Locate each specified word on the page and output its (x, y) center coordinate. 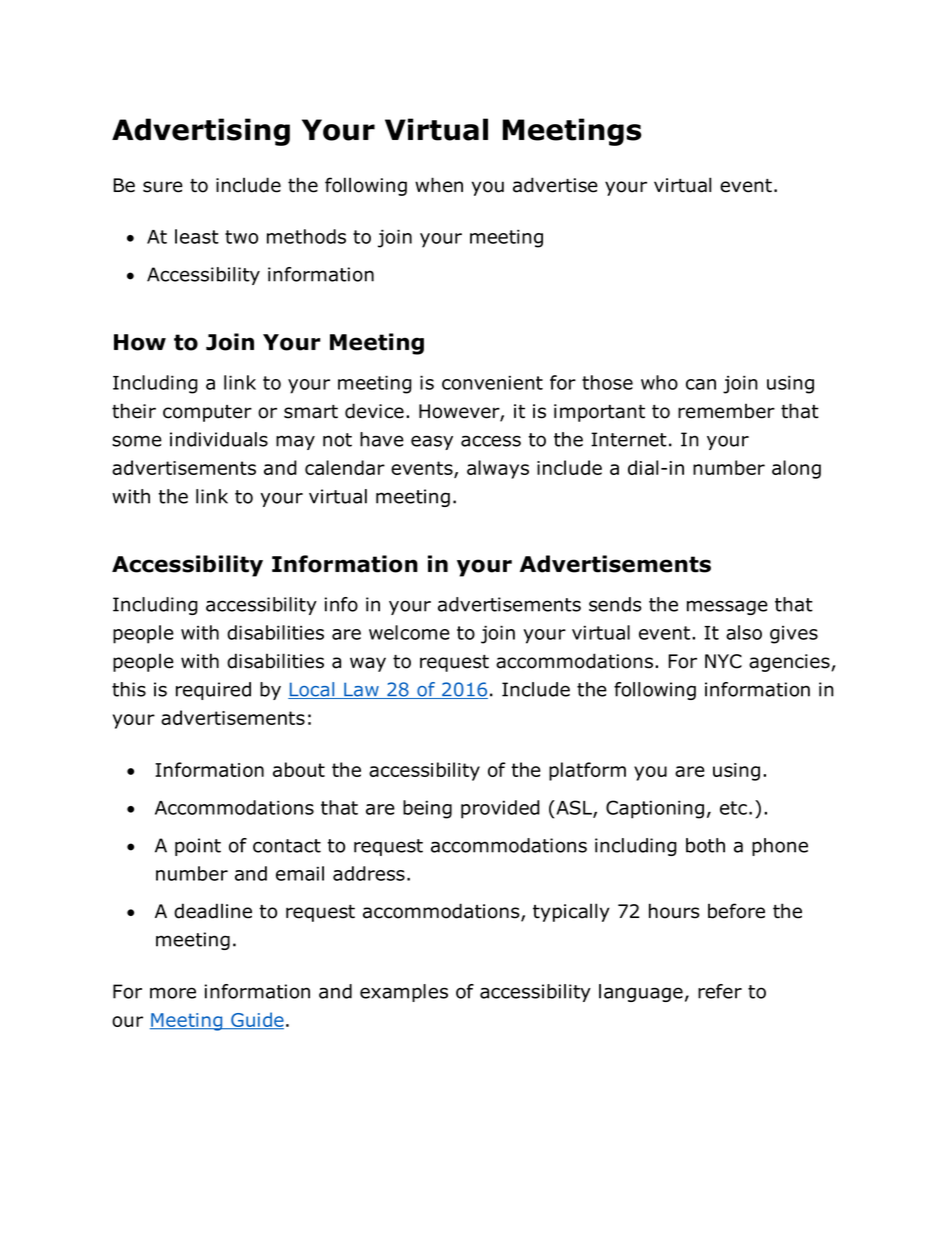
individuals (219, 439)
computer (207, 413)
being (427, 809)
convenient (492, 383)
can (701, 384)
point (198, 847)
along (796, 469)
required (213, 691)
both (705, 845)
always (498, 469)
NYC (723, 661)
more (173, 993)
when (439, 185)
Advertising (201, 132)
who (659, 382)
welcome (409, 632)
